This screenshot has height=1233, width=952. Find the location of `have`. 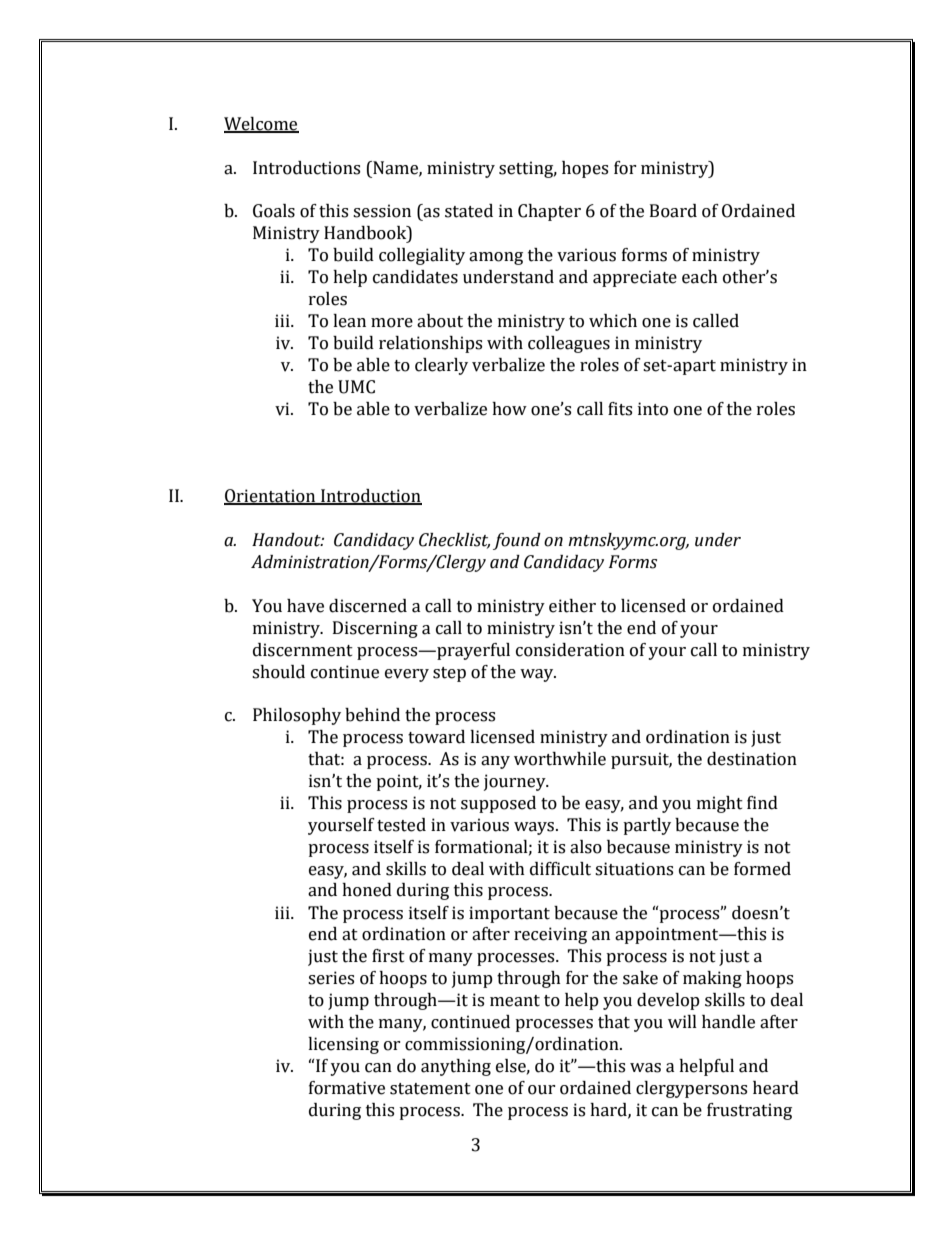

have is located at coordinates (305, 606).
